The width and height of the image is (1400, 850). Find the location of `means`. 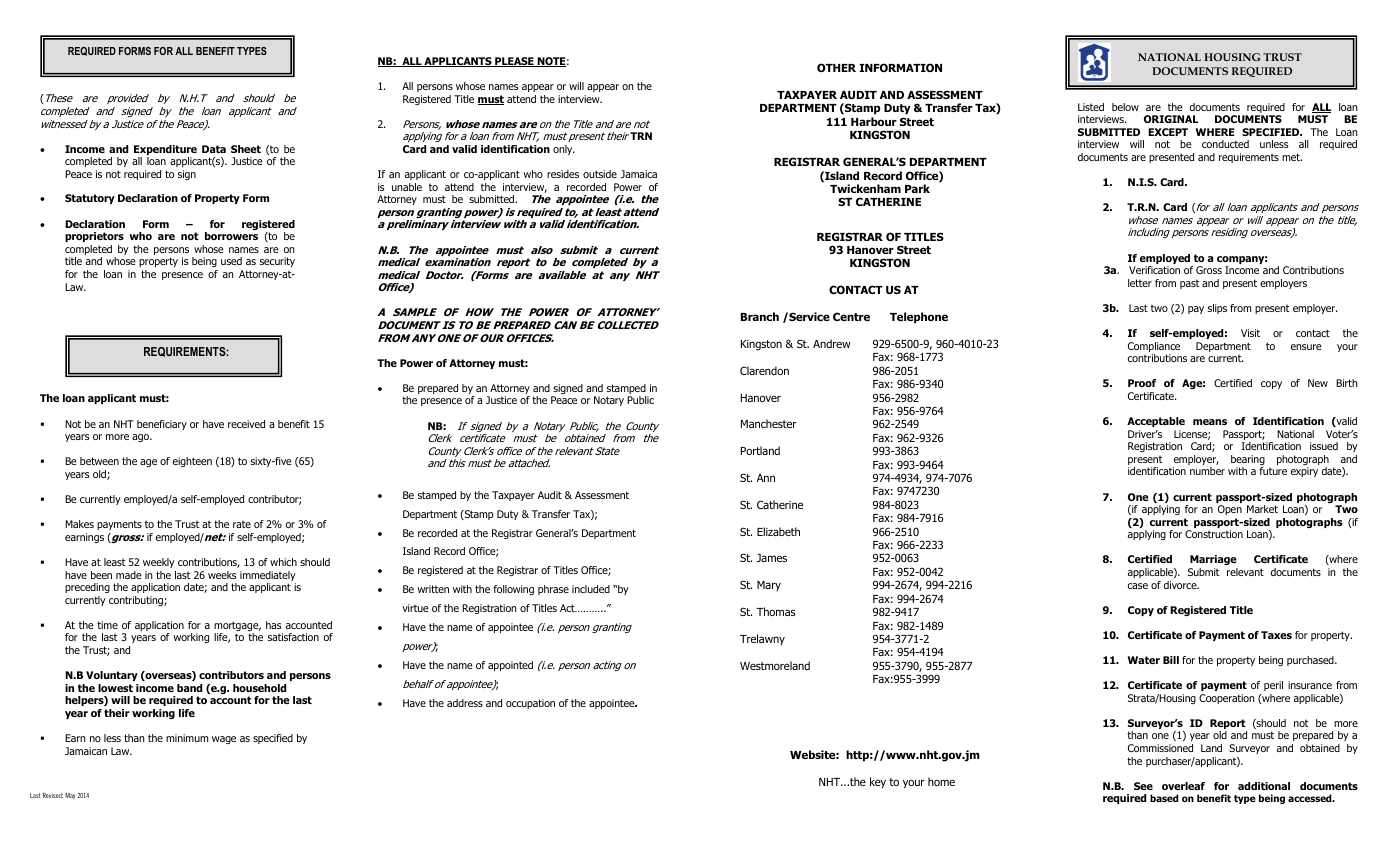

means is located at coordinates (1210, 422).
